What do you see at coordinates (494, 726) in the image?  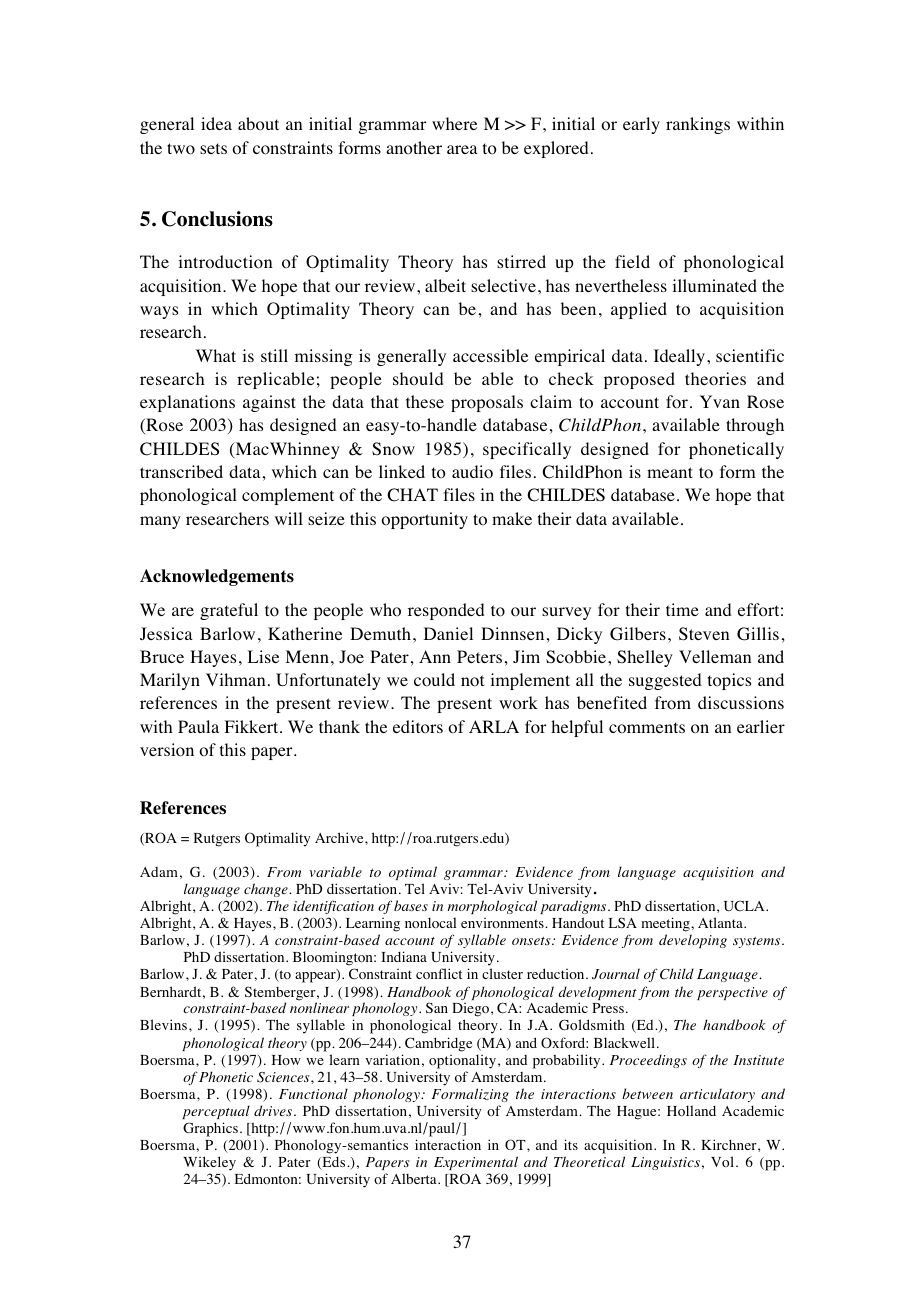 I see `ARLA` at bounding box center [494, 726].
